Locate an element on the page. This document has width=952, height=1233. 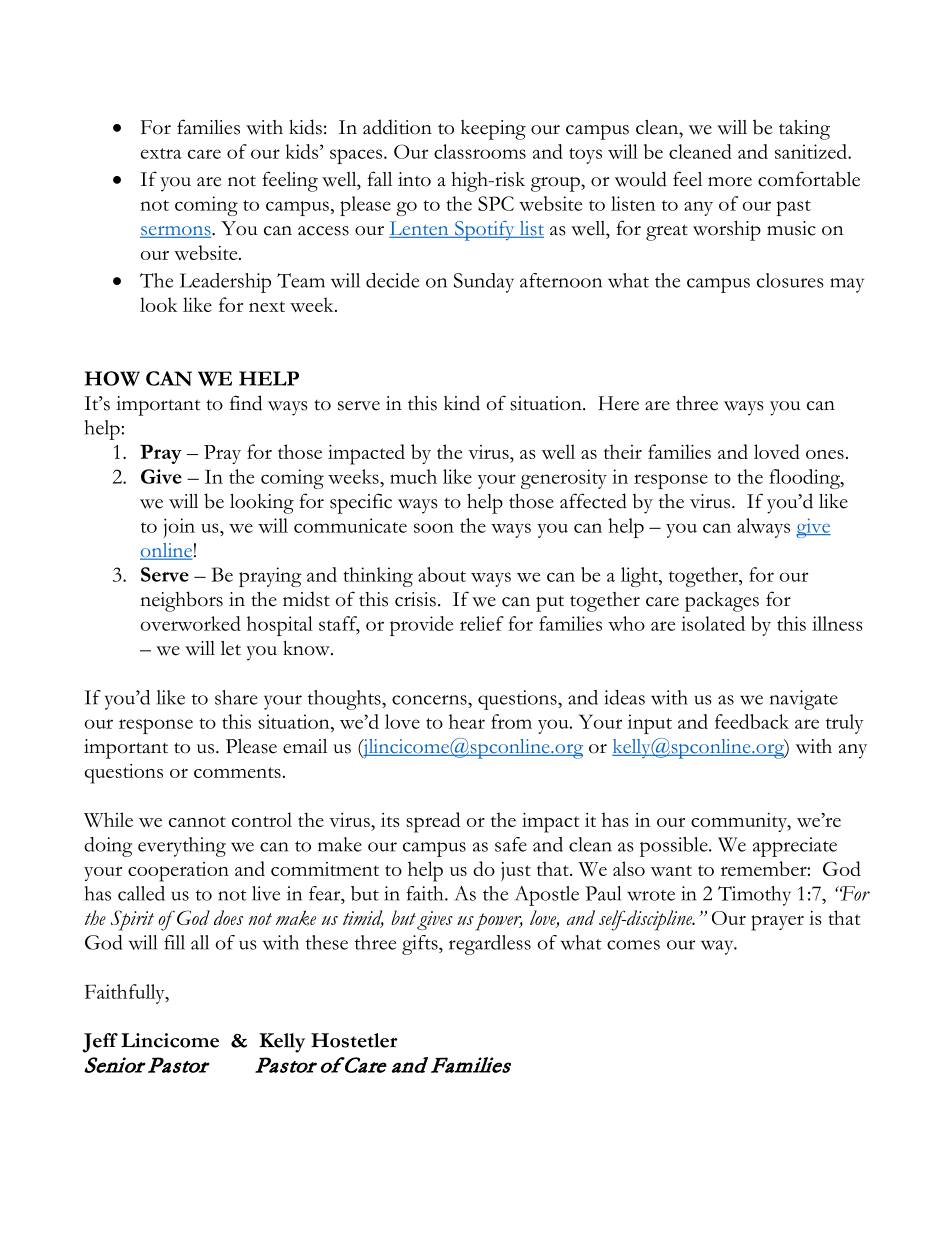
closures is located at coordinates (790, 280).
